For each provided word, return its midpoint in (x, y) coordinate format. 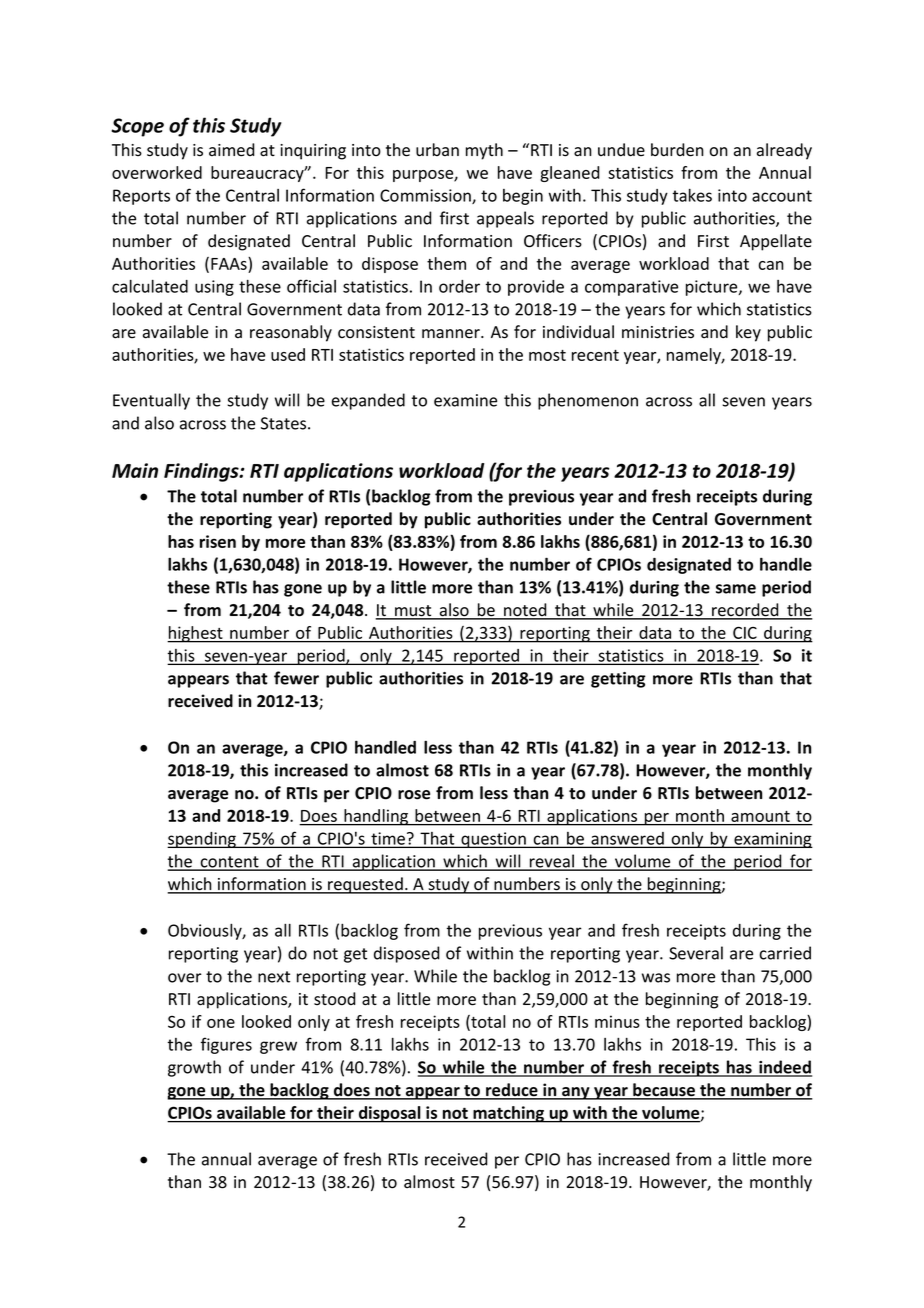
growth (194, 1068)
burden (677, 150)
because (664, 1091)
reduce (512, 1091)
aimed (232, 150)
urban (437, 150)
